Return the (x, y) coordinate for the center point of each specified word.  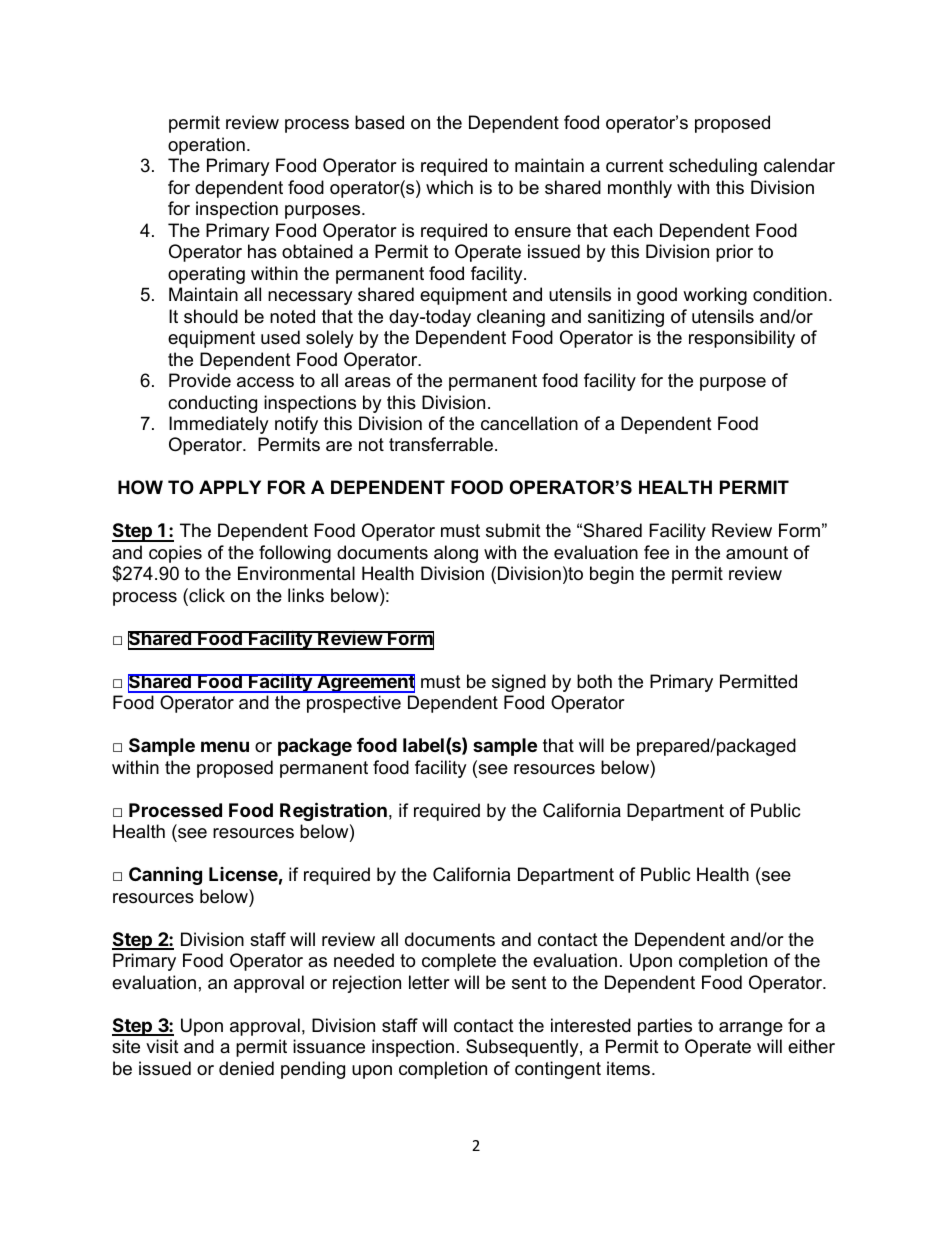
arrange (751, 1029)
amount (757, 552)
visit (162, 1046)
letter (429, 982)
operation (206, 146)
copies (175, 554)
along (456, 554)
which (449, 187)
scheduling (713, 167)
